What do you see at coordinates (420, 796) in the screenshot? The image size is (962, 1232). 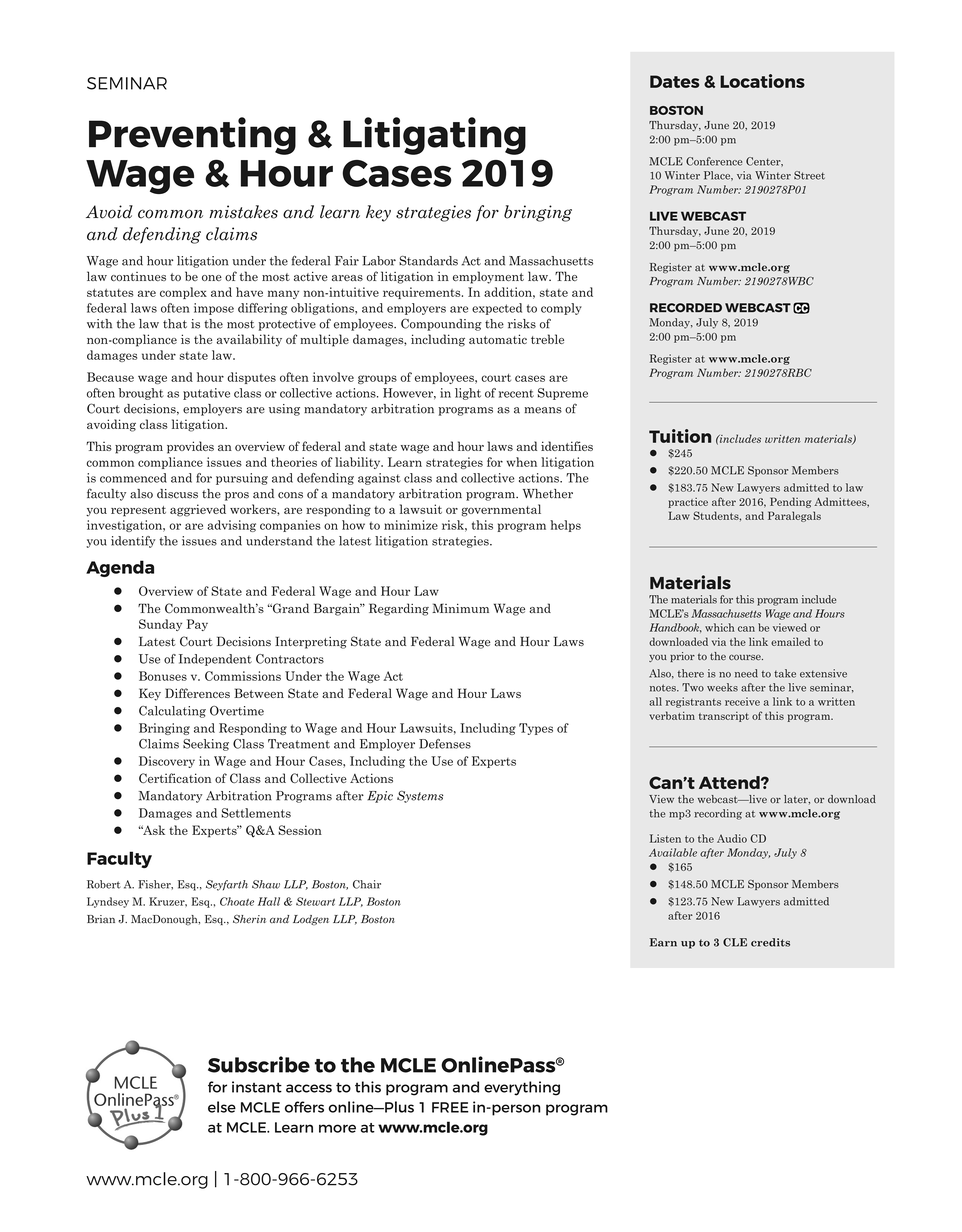 I see `Systems` at bounding box center [420, 796].
